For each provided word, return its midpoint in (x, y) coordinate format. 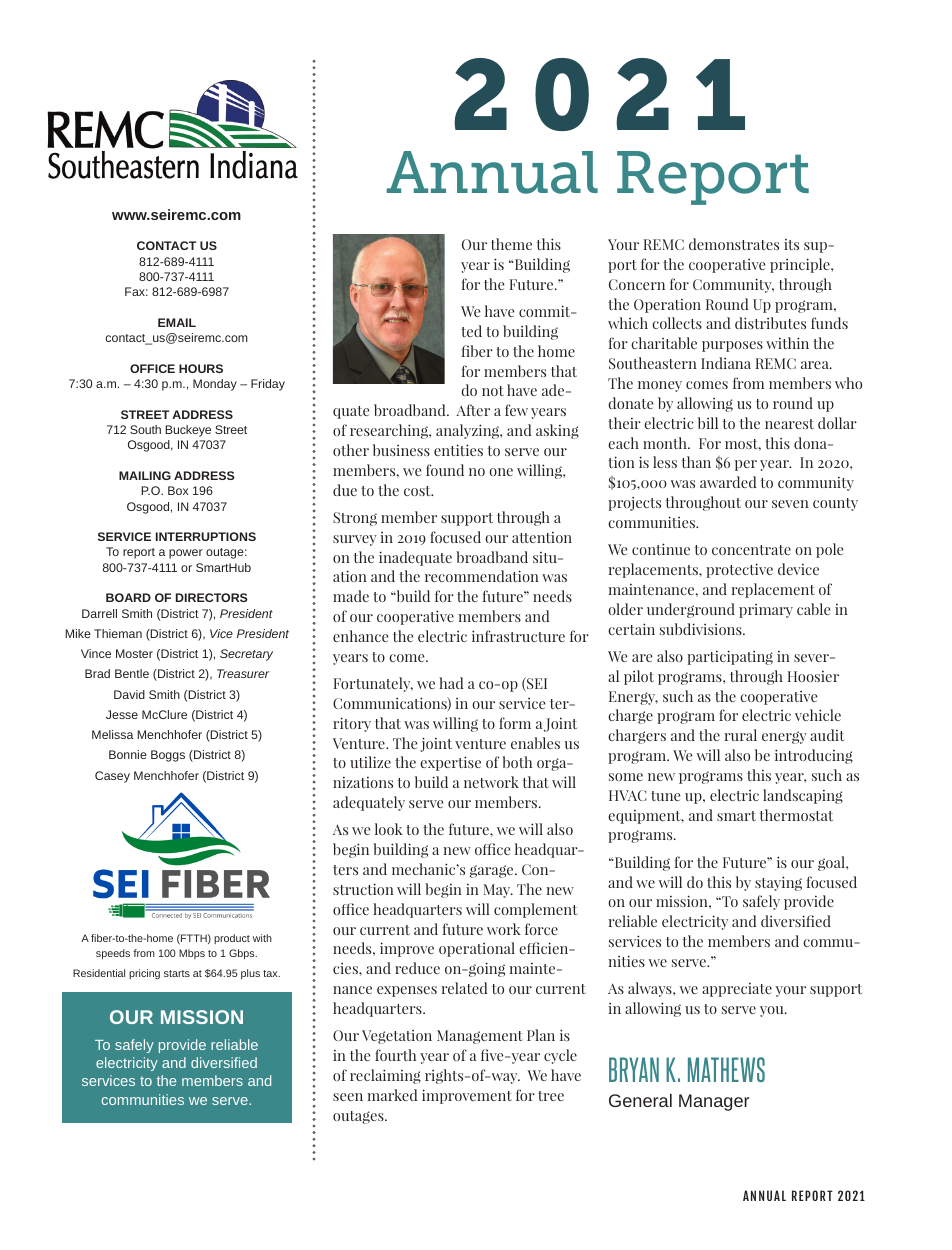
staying (778, 883)
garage (493, 871)
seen (348, 1097)
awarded (728, 482)
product (232, 939)
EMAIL (177, 322)
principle (801, 265)
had (451, 683)
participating (730, 657)
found (445, 470)
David (129, 694)
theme (511, 244)
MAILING (145, 475)
